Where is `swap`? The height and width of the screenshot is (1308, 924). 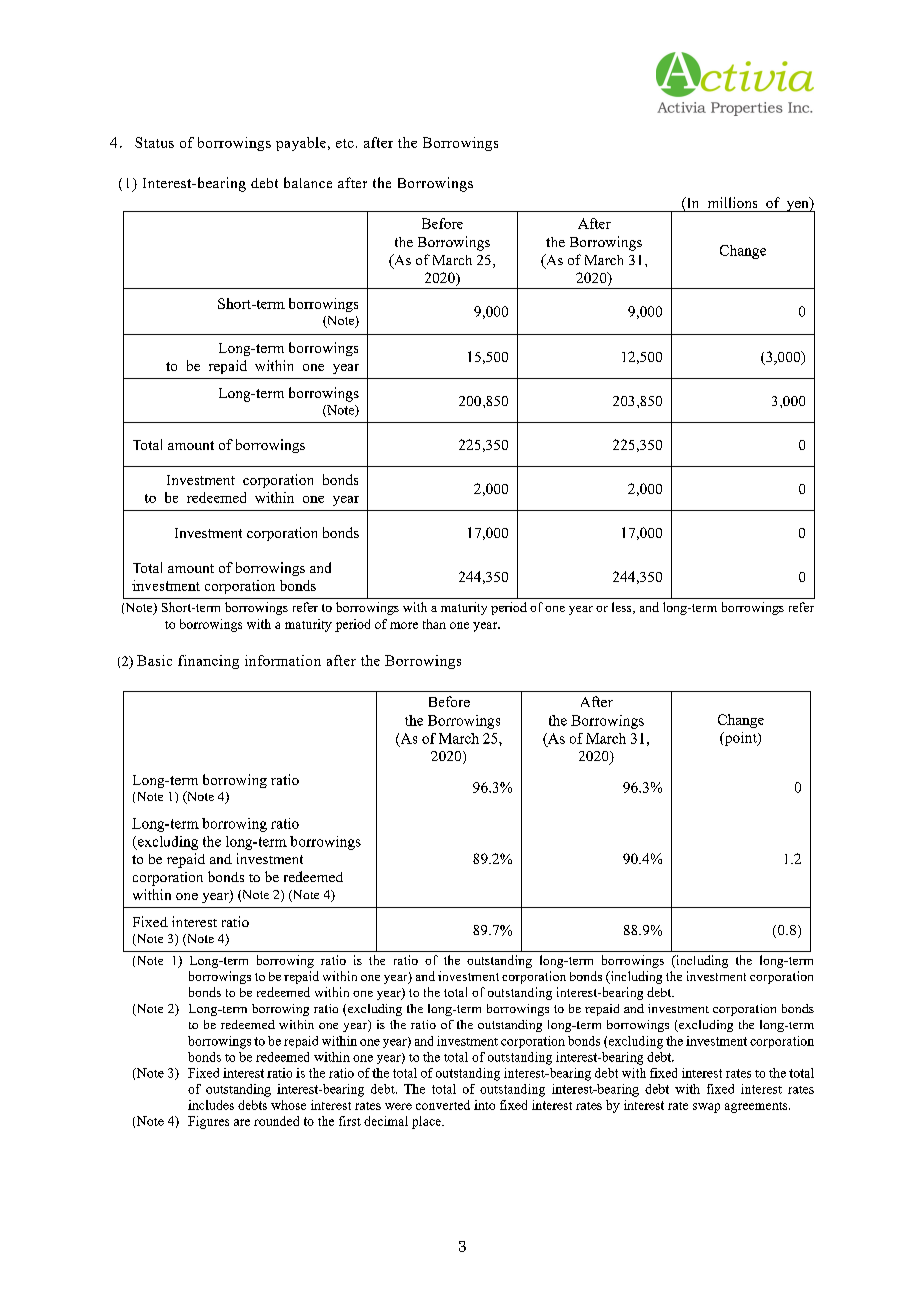 swap is located at coordinates (706, 1108).
